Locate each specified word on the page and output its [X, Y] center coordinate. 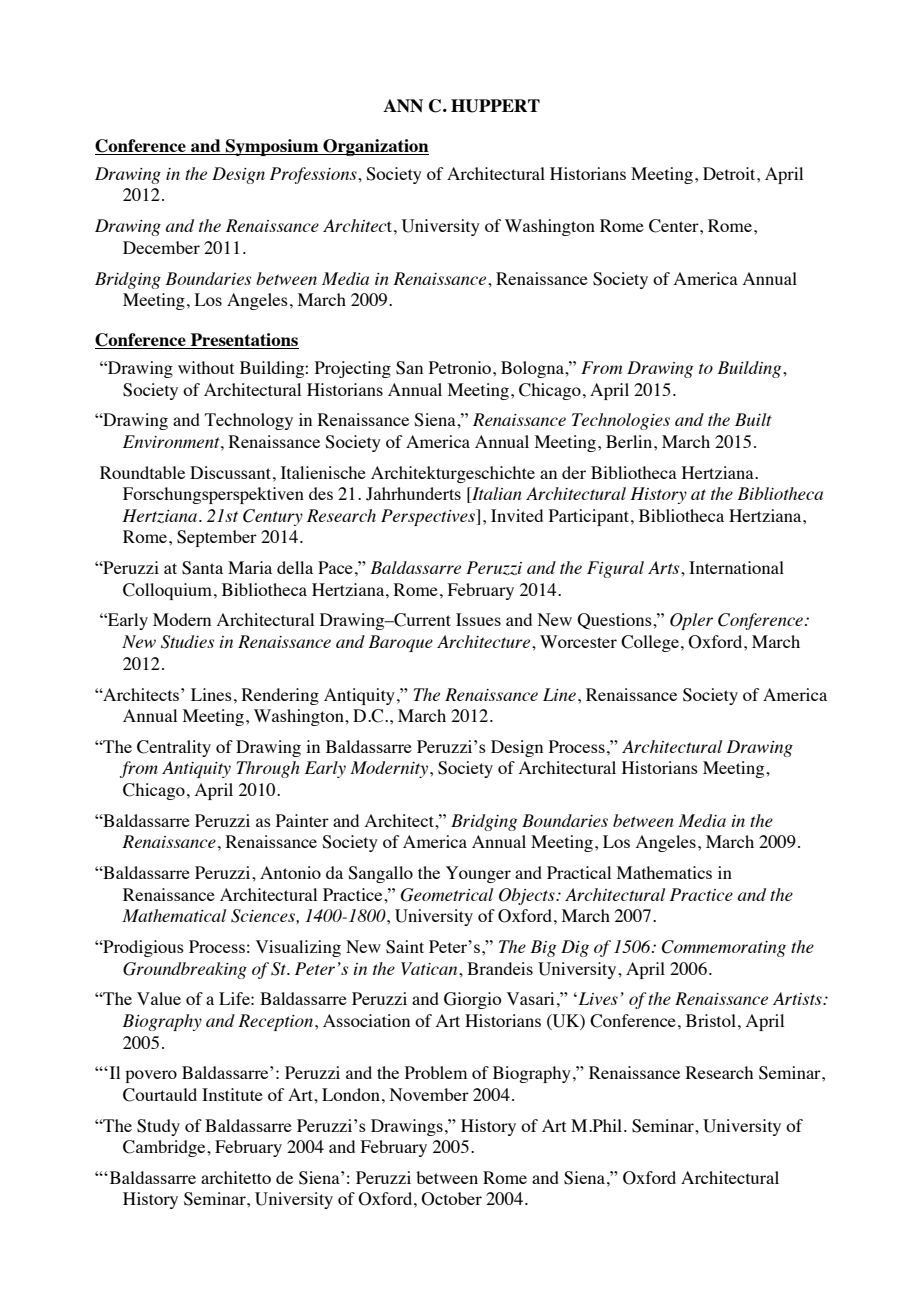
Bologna [533, 369]
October [451, 1199]
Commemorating [724, 948]
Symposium [272, 147]
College [650, 643]
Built [753, 419]
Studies [187, 642]
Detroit [730, 173]
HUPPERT [495, 106]
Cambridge [165, 1148]
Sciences [264, 916]
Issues [478, 619]
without [206, 367]
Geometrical [447, 895]
